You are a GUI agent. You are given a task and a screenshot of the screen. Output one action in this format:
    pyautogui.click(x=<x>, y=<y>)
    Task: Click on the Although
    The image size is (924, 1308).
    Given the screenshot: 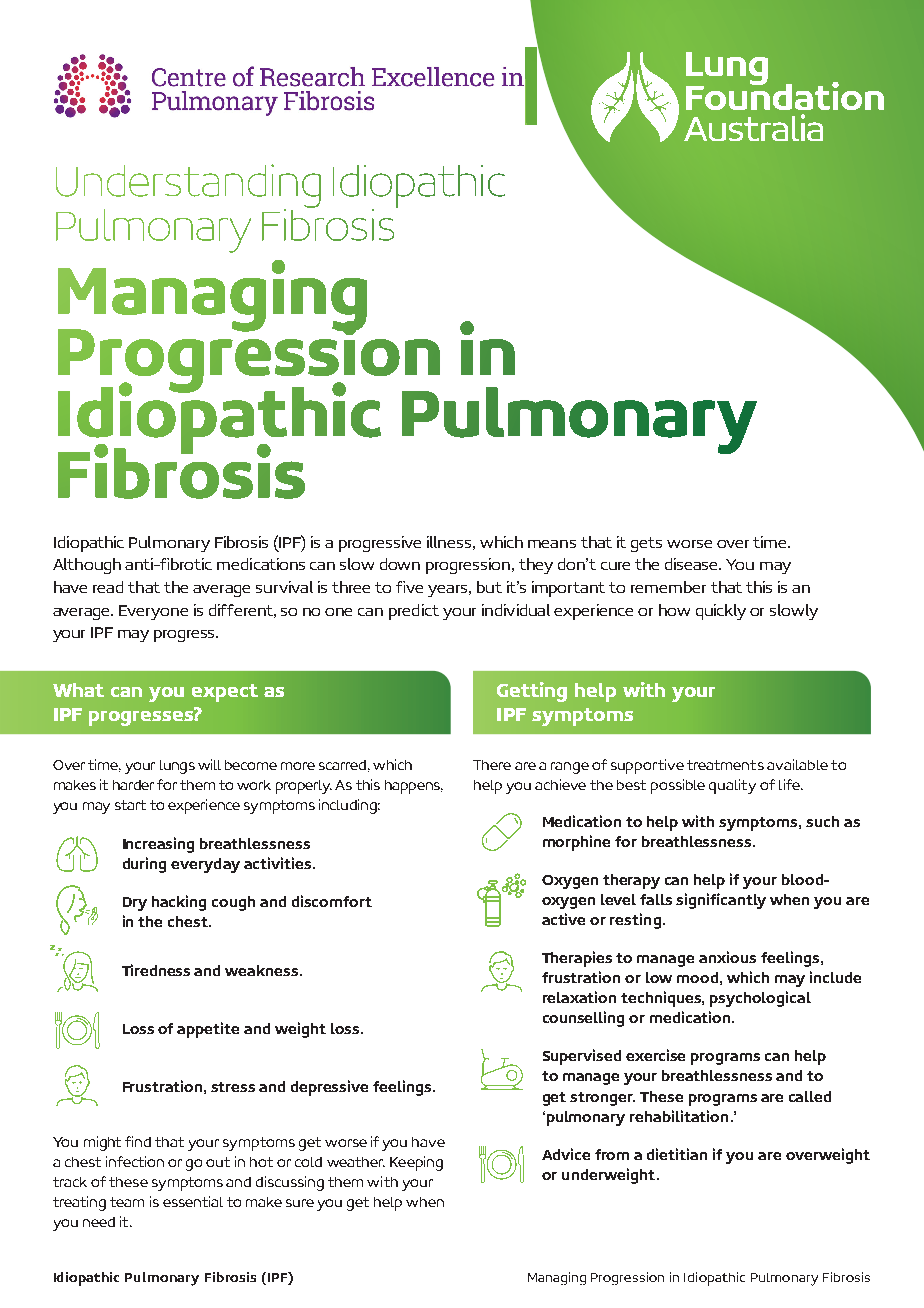 What is the action you would take?
    pyautogui.click(x=87, y=566)
